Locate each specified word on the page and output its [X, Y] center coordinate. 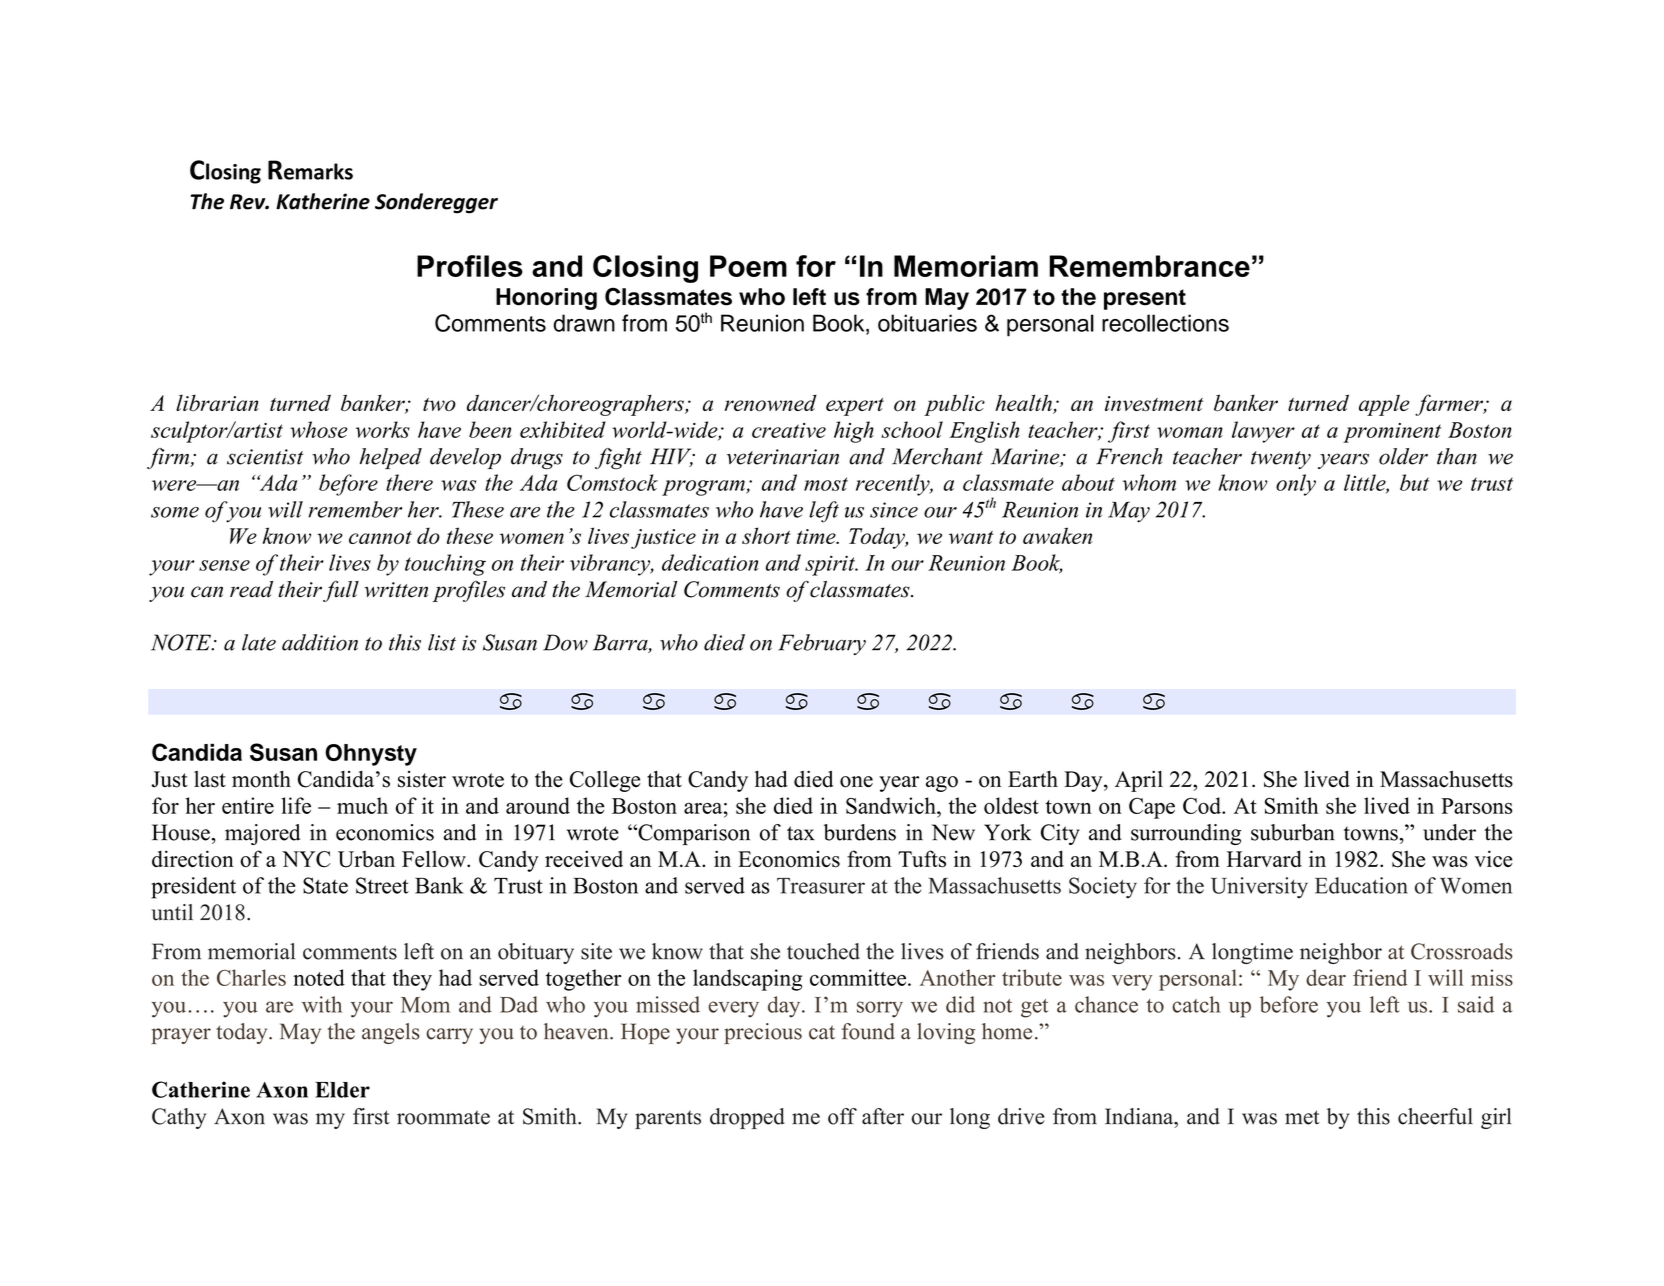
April [1139, 781]
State [325, 885]
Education [1361, 885]
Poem [748, 266]
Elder [342, 1090]
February [822, 644]
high [854, 432]
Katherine [323, 201]
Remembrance [1149, 266]
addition [320, 642]
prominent [1392, 433]
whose [318, 429]
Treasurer [821, 886]
